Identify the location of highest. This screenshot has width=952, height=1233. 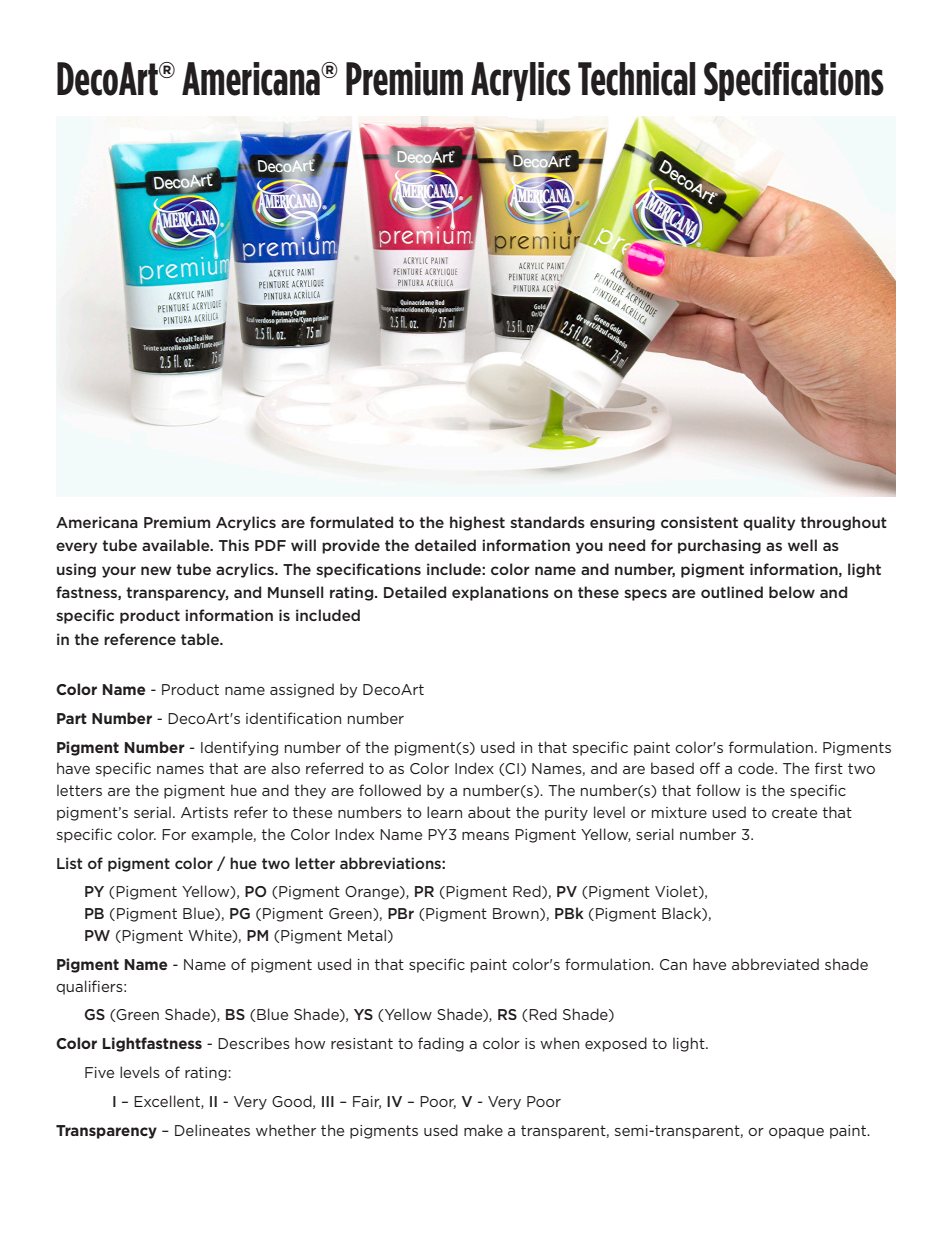
(477, 523).
